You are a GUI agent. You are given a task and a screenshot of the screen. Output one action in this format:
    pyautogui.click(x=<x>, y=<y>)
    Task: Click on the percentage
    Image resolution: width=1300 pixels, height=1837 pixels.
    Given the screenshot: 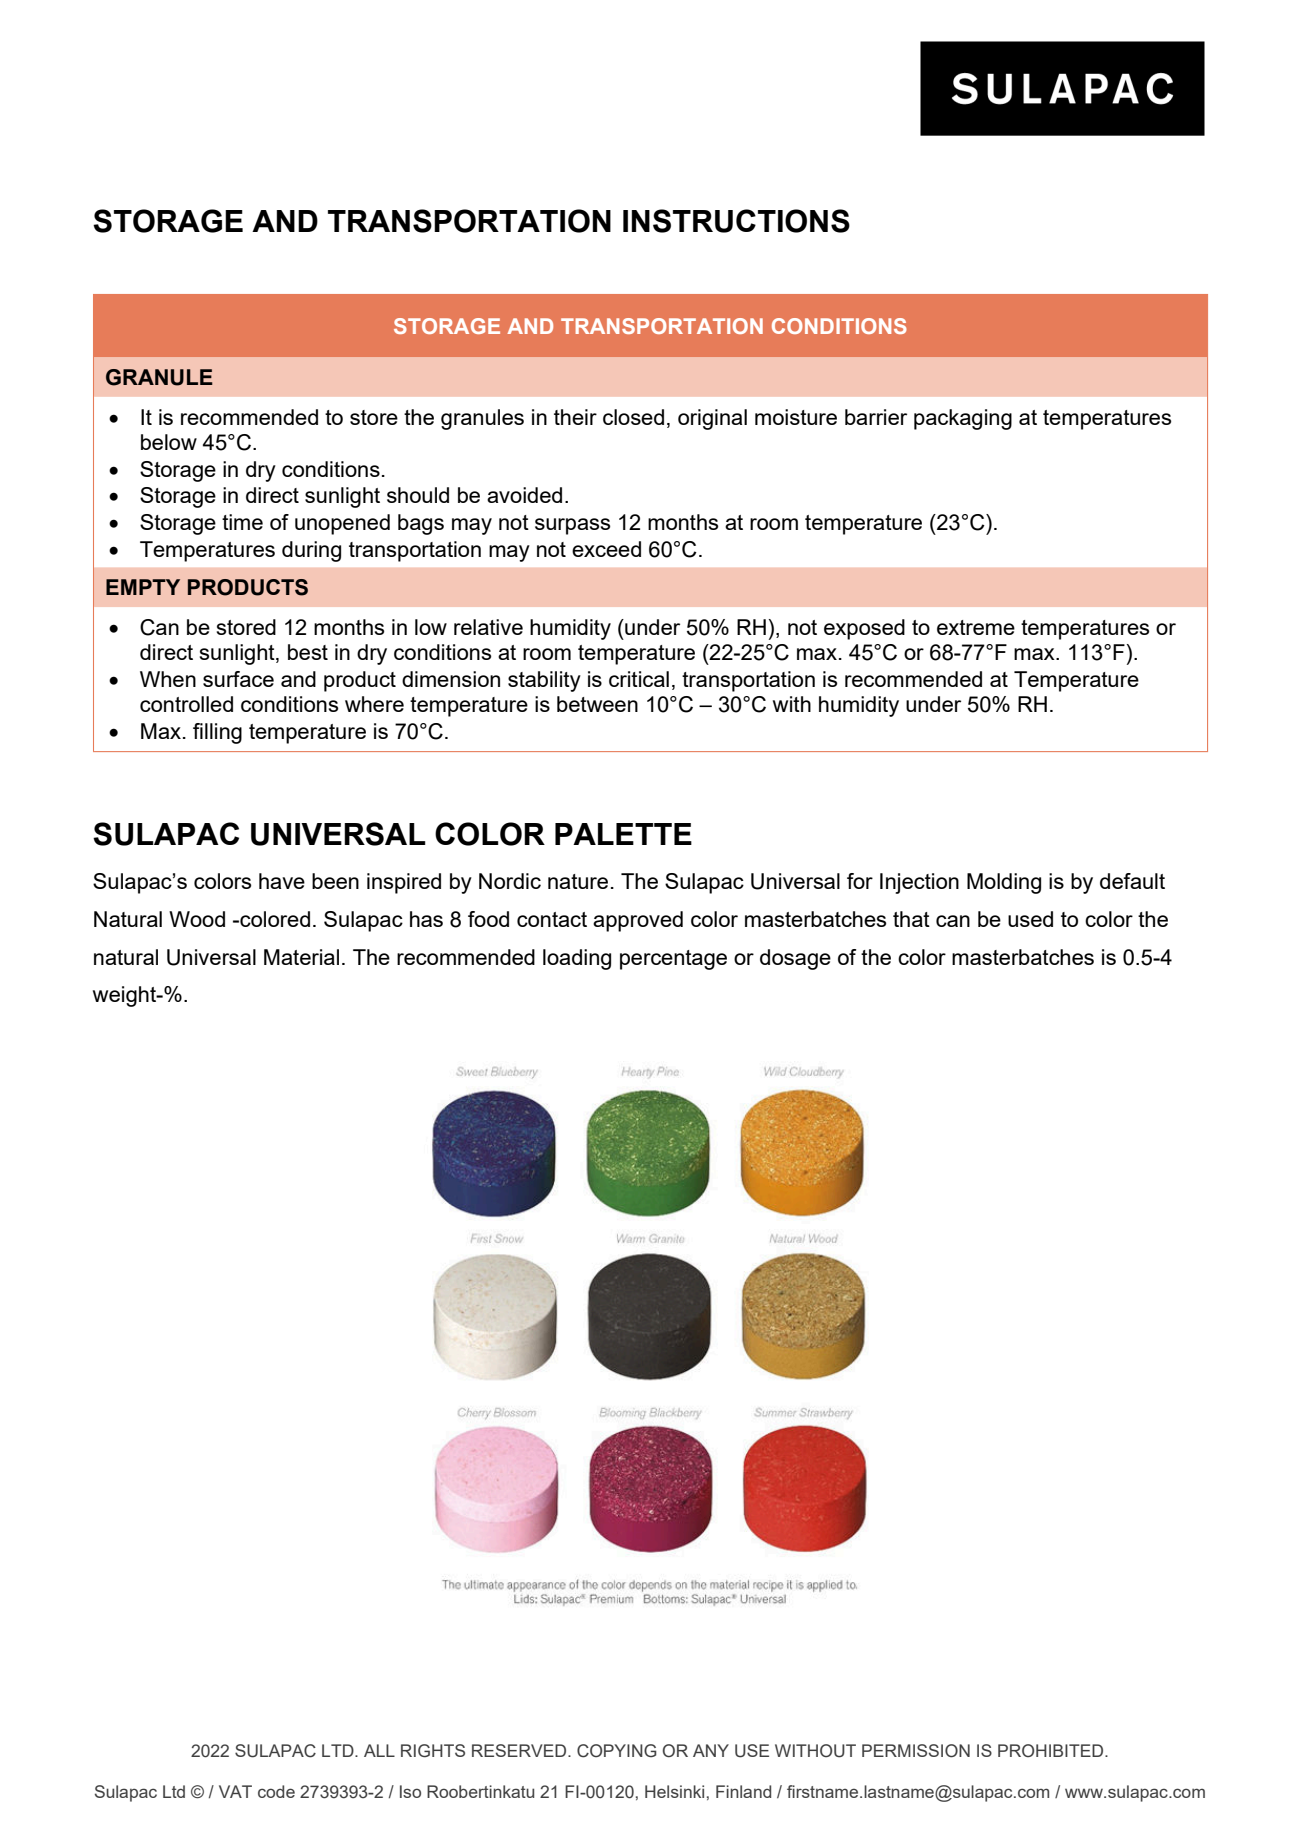 What is the action you would take?
    pyautogui.click(x=673, y=960)
